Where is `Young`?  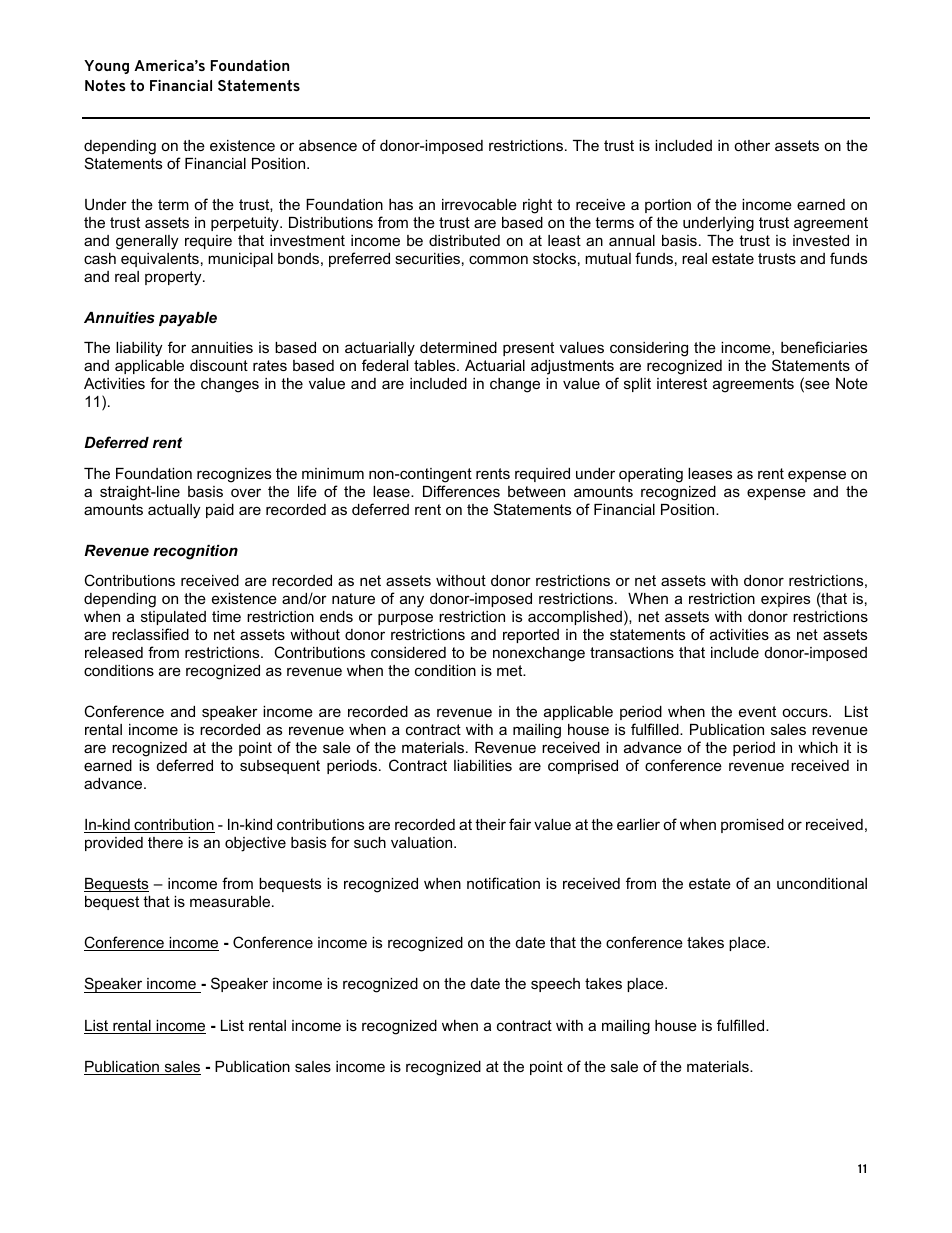 Young is located at coordinates (106, 67).
